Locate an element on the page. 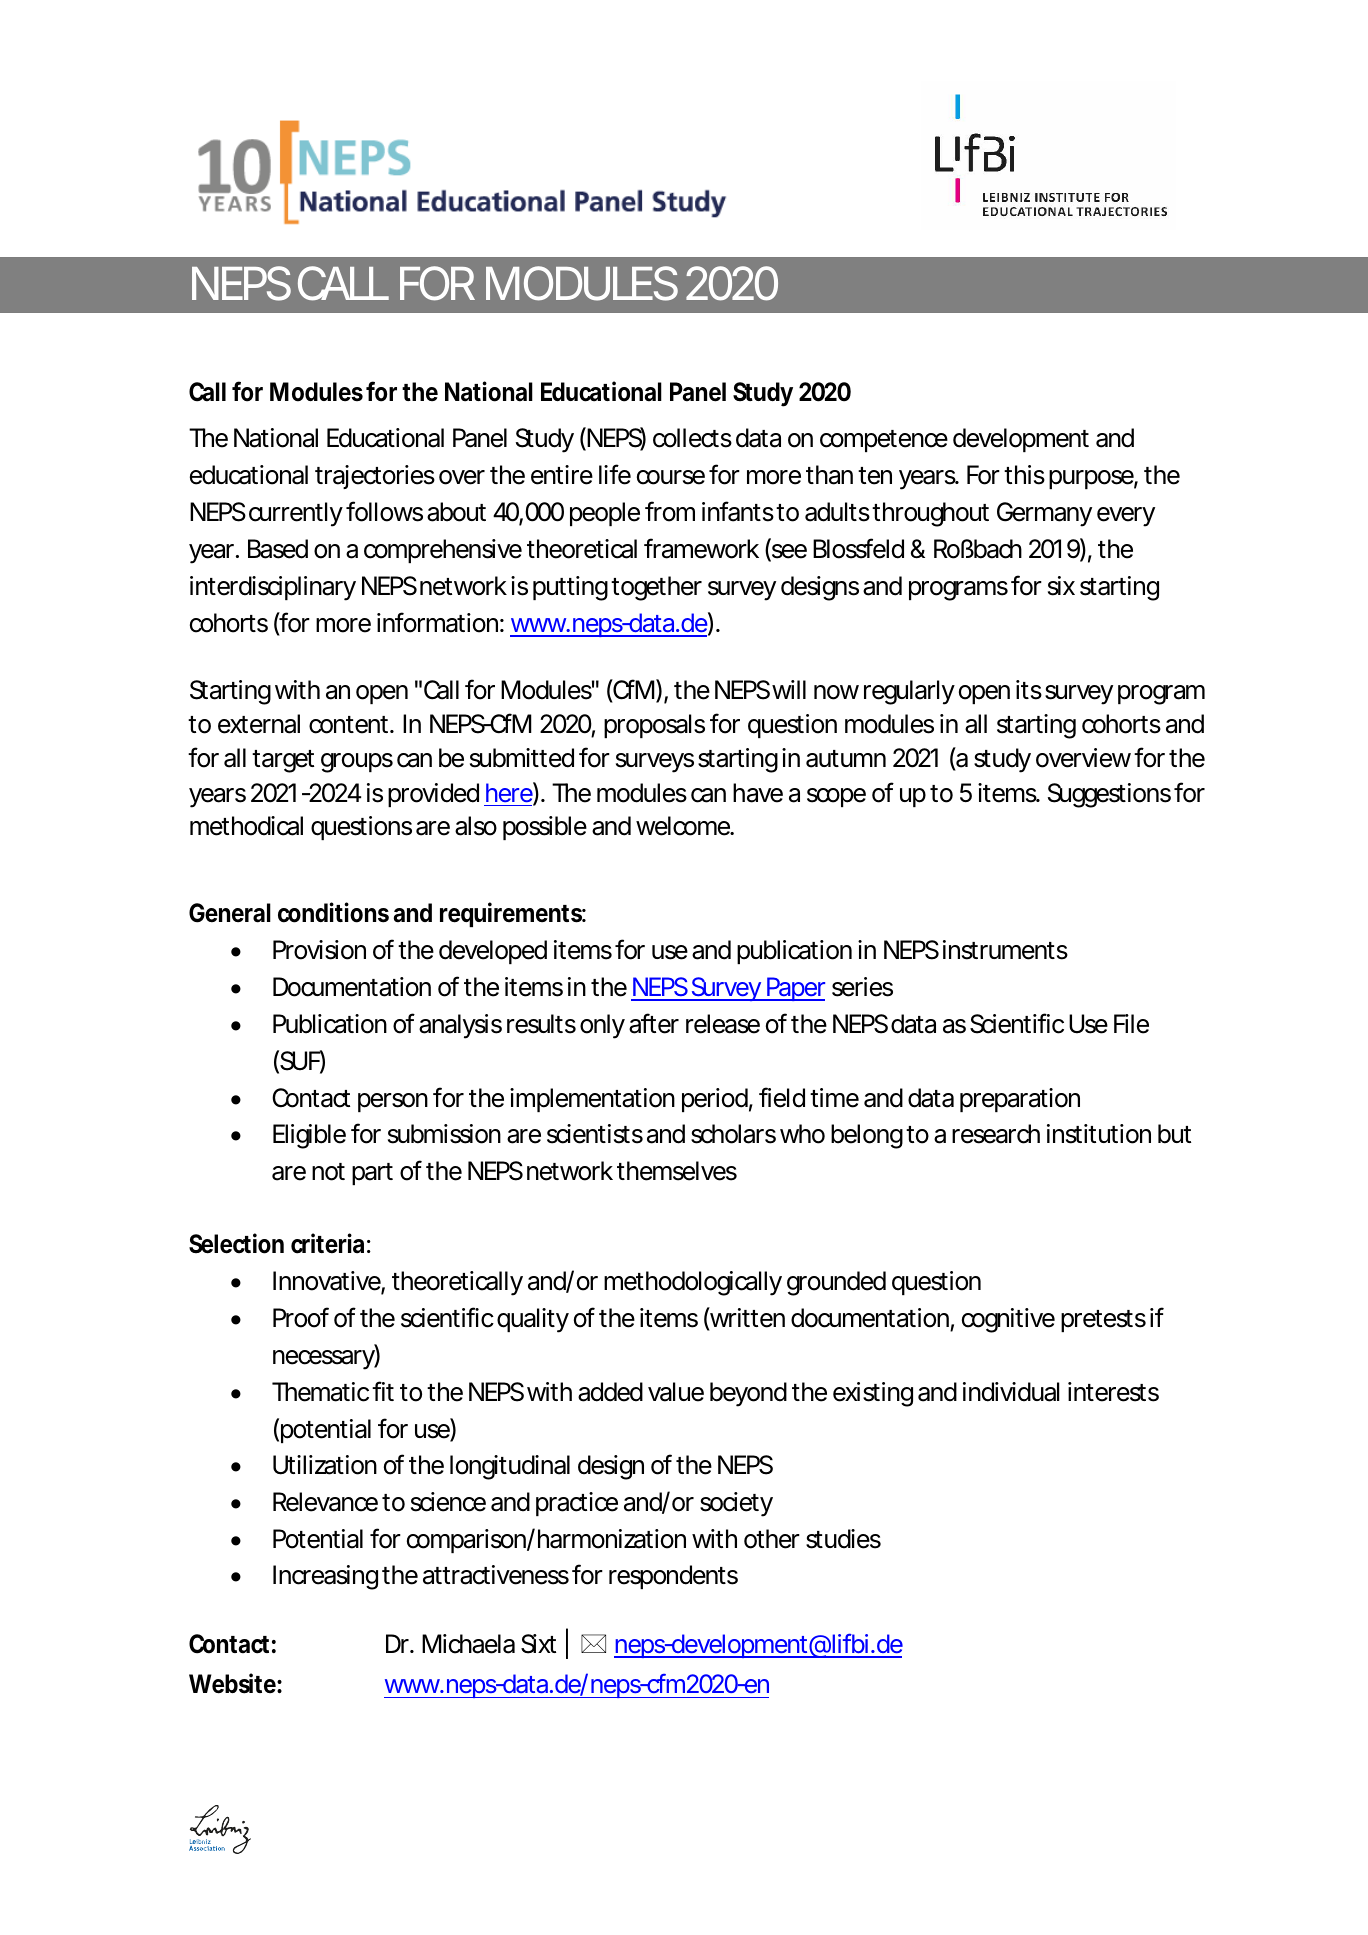 The width and height of the image is (1368, 1935). course is located at coordinates (671, 477).
